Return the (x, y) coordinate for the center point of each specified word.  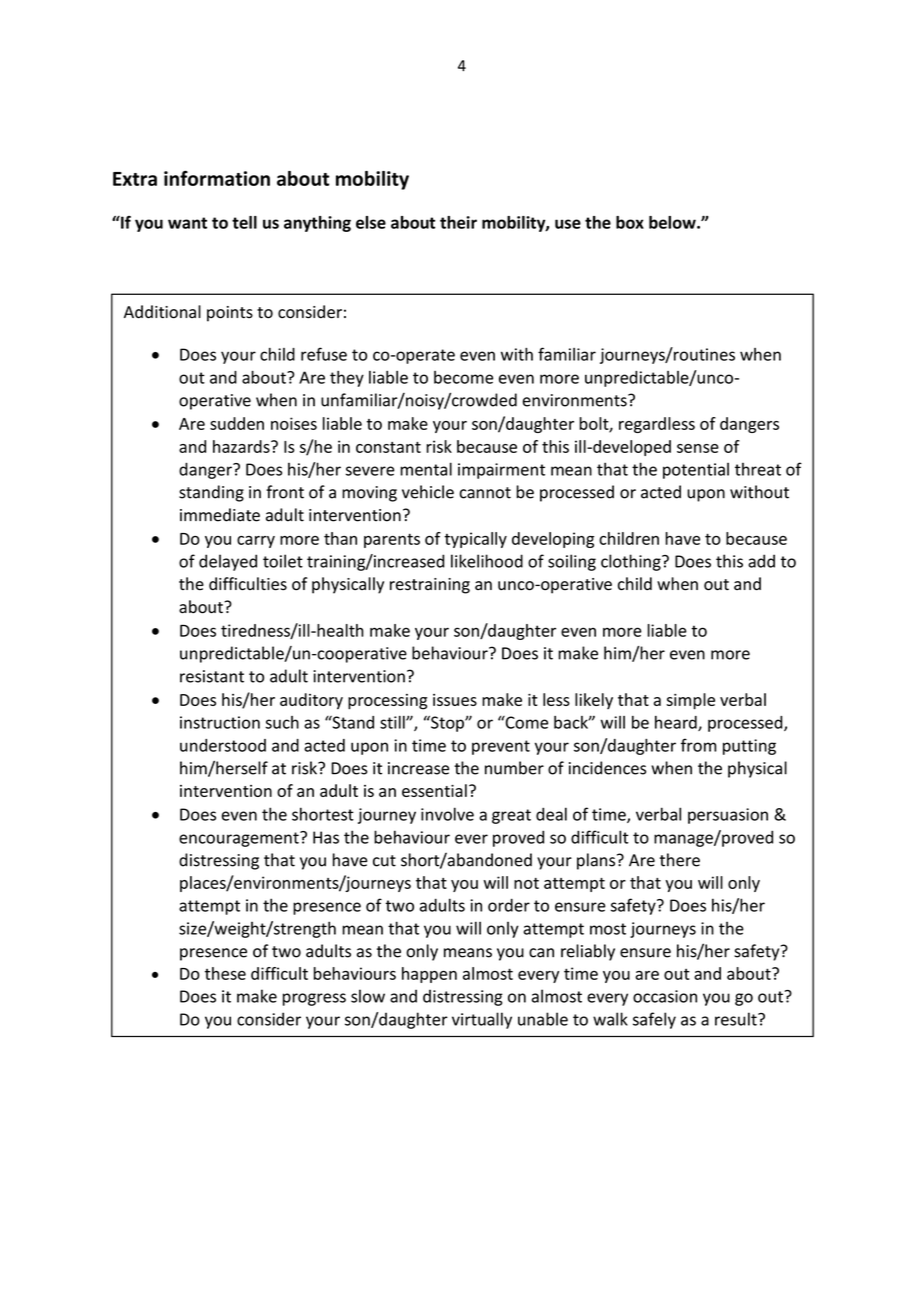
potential (696, 471)
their (458, 222)
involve (447, 814)
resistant (212, 676)
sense (698, 448)
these (225, 973)
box (630, 222)
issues (455, 700)
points (230, 314)
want (187, 223)
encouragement (240, 839)
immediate (220, 515)
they (347, 379)
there (680, 860)
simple (690, 701)
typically (475, 540)
